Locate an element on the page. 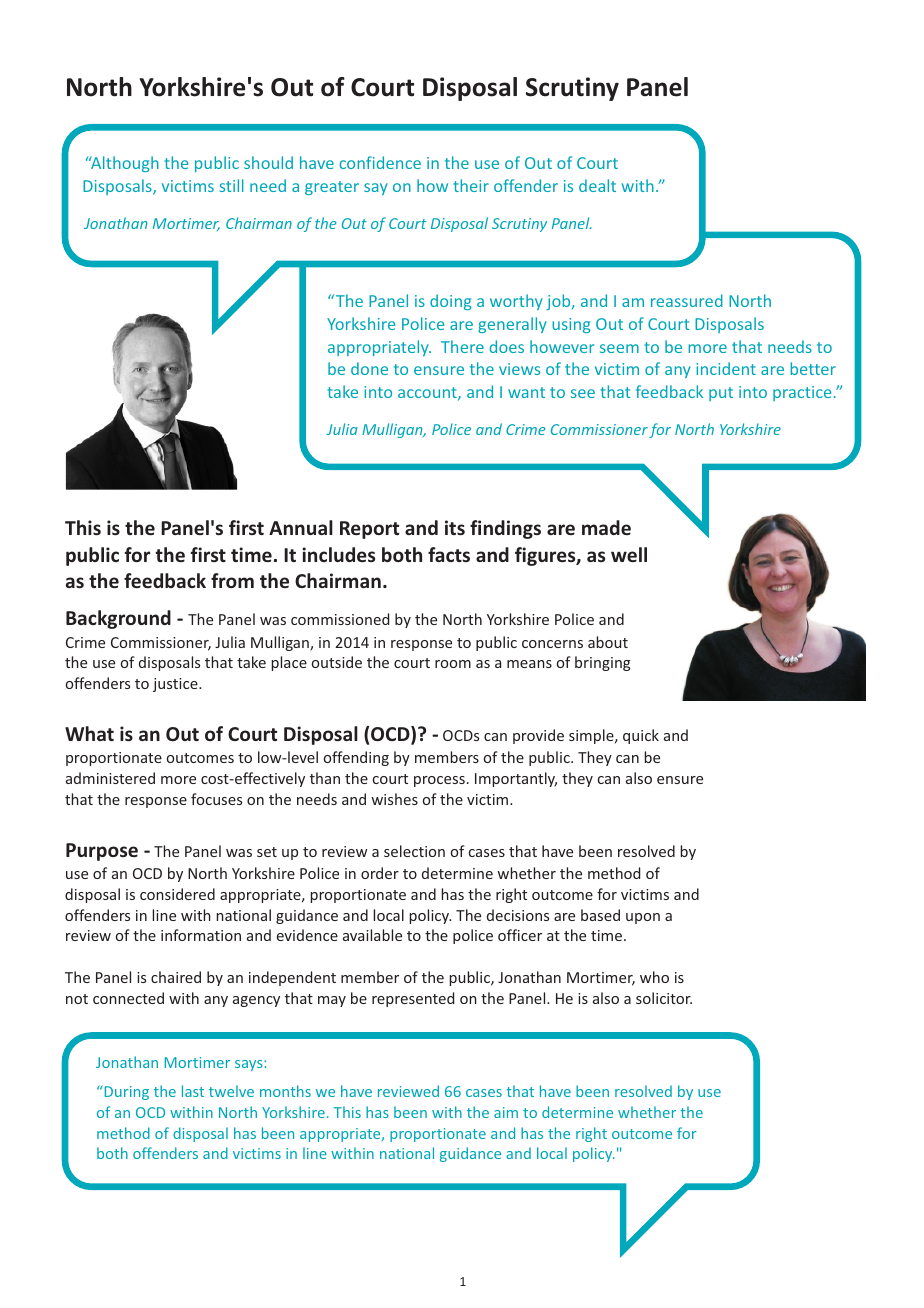  their is located at coordinates (471, 185).
